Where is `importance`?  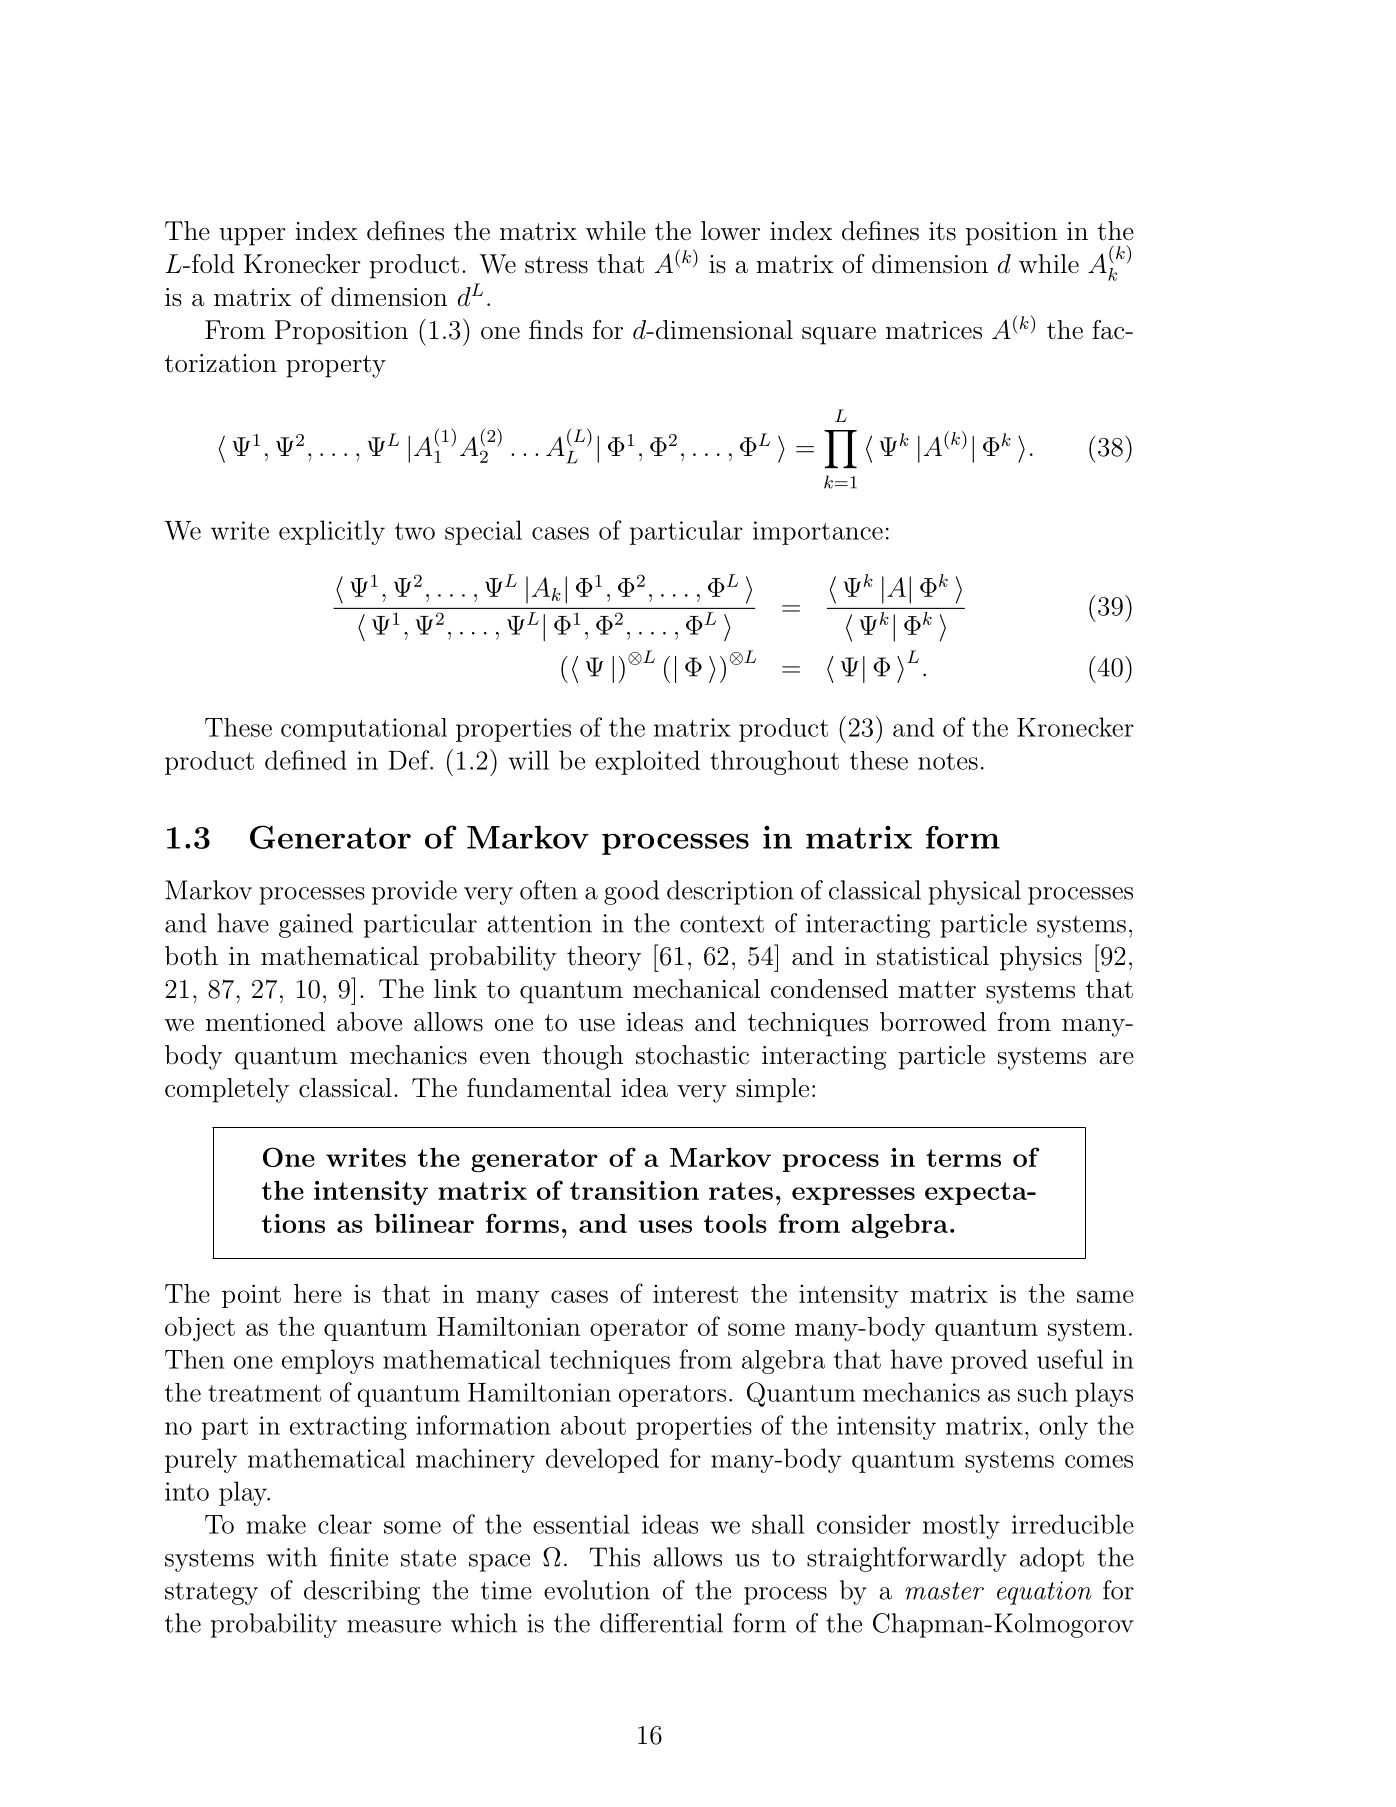 importance is located at coordinates (818, 533).
